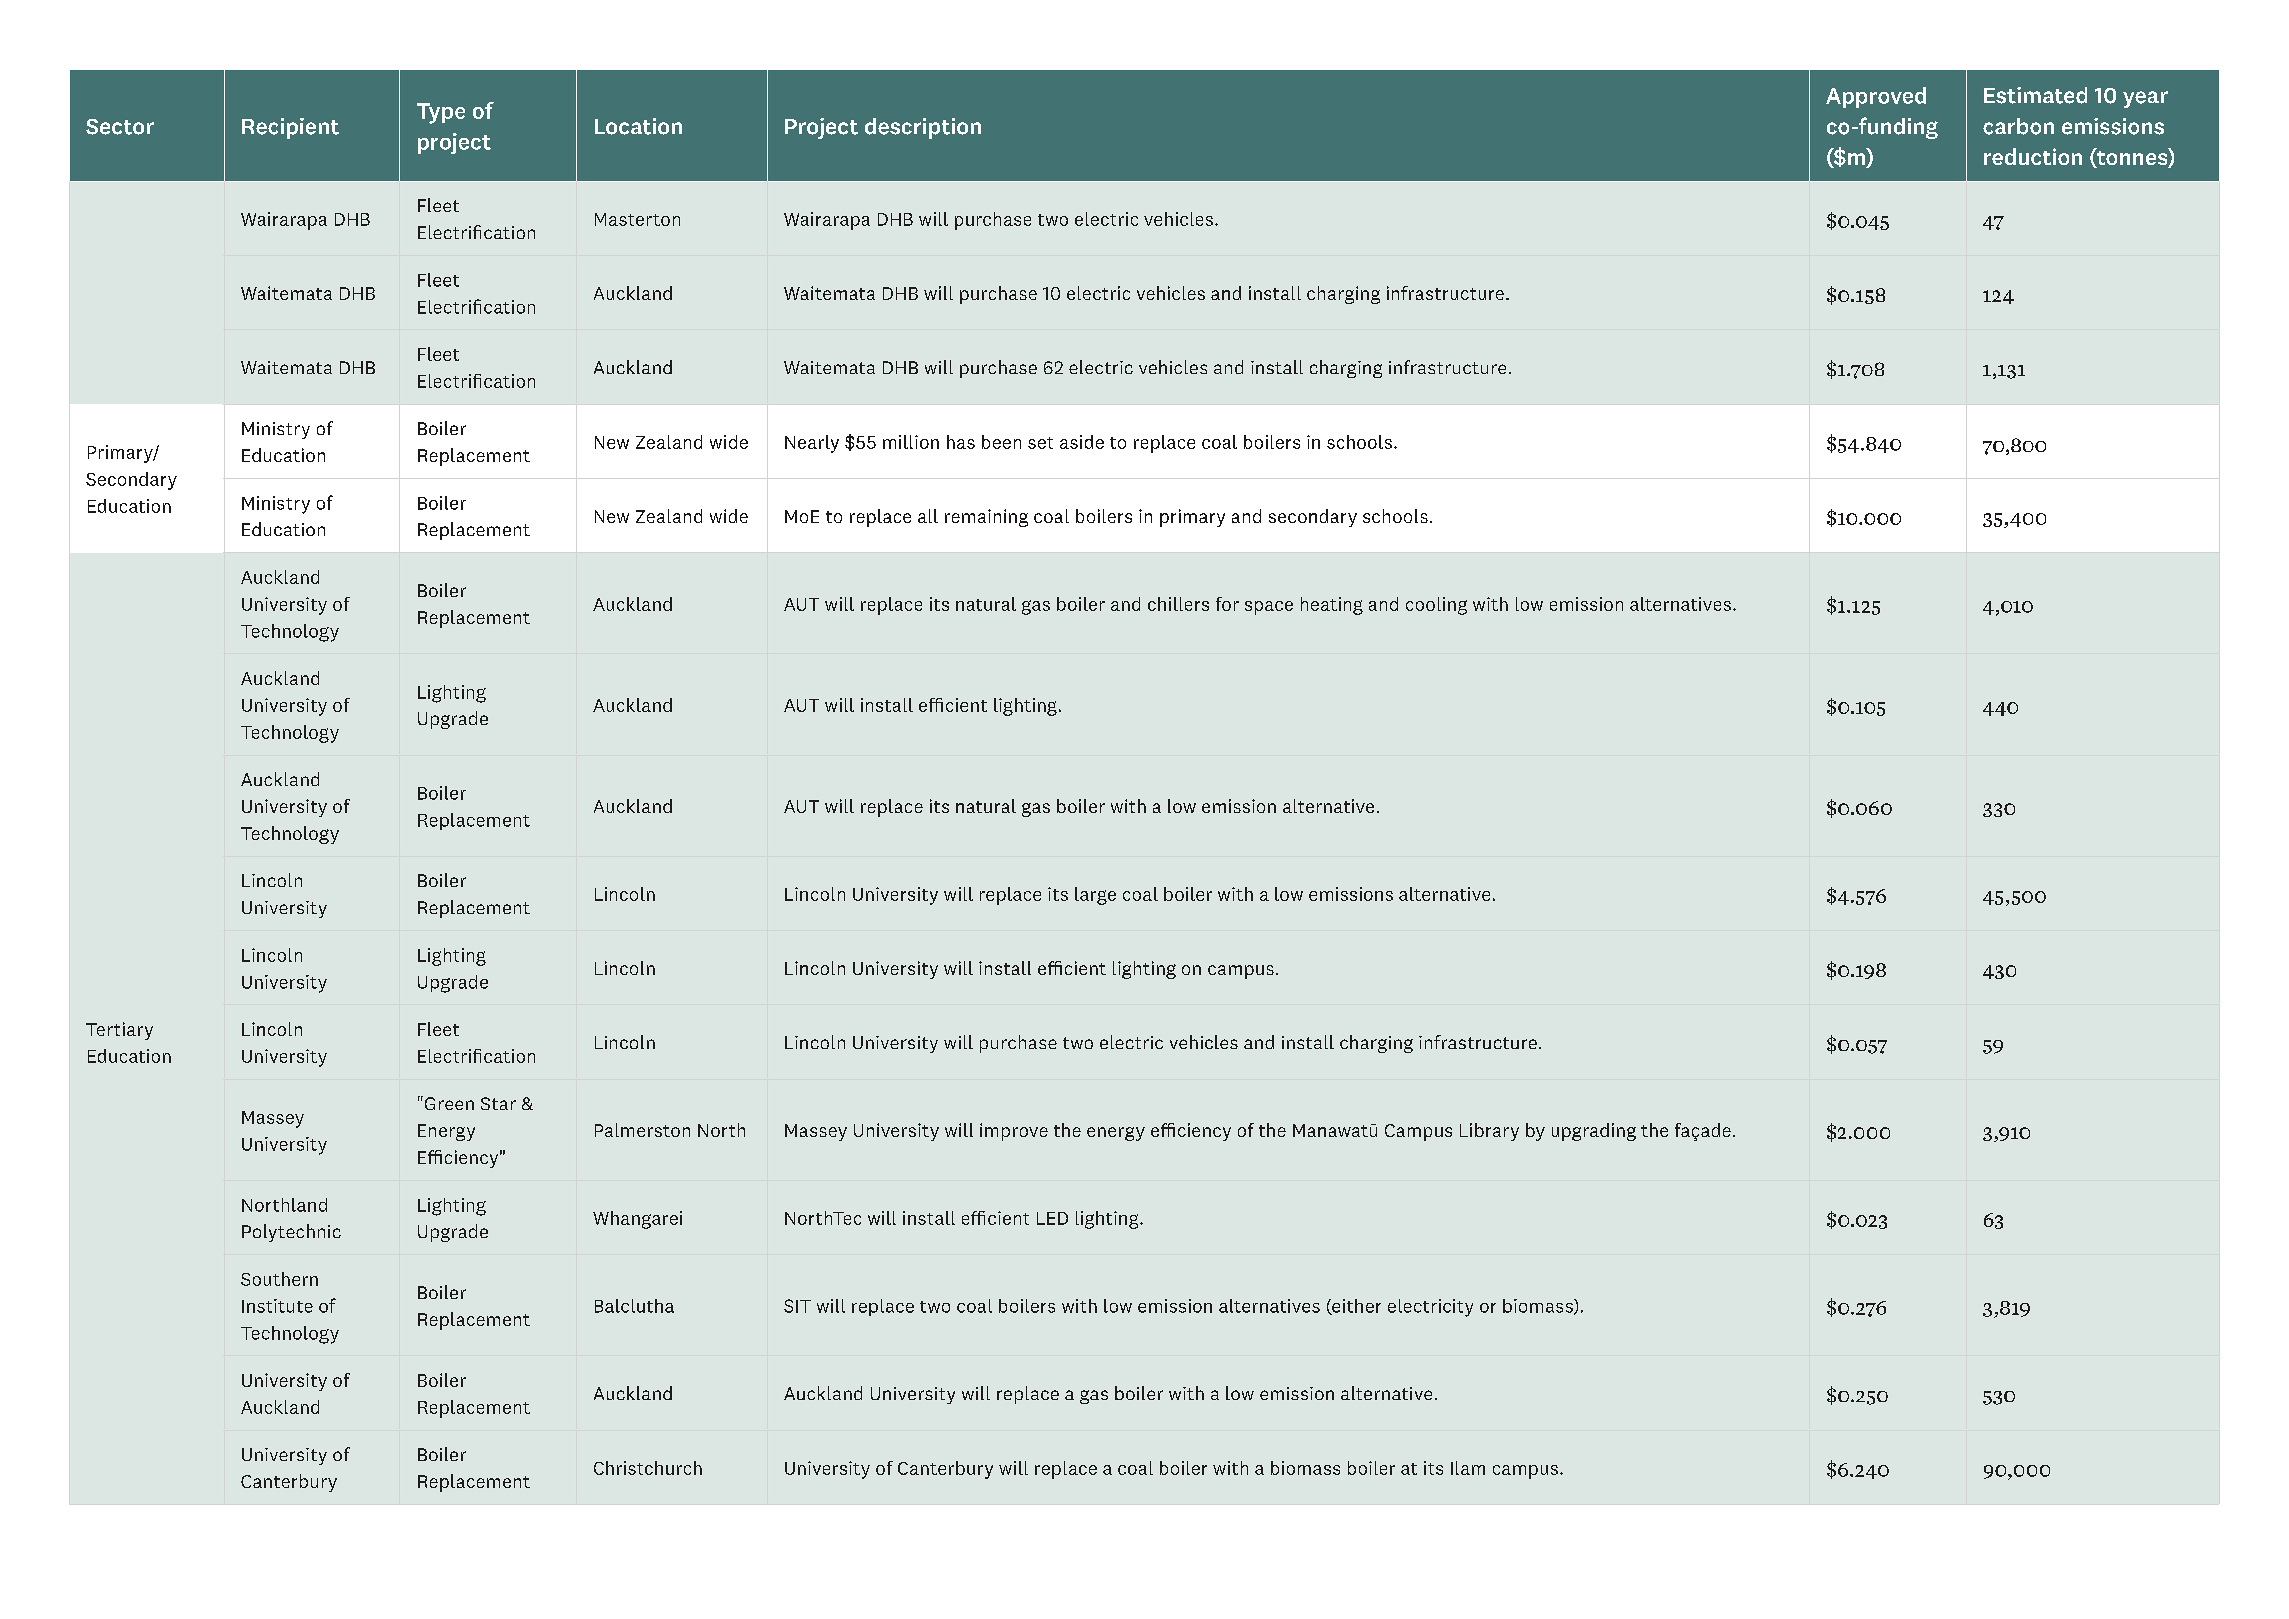 The image size is (2289, 1619). Describe the element at coordinates (1594, 1132) in the document. I see `upgrading` at that location.
